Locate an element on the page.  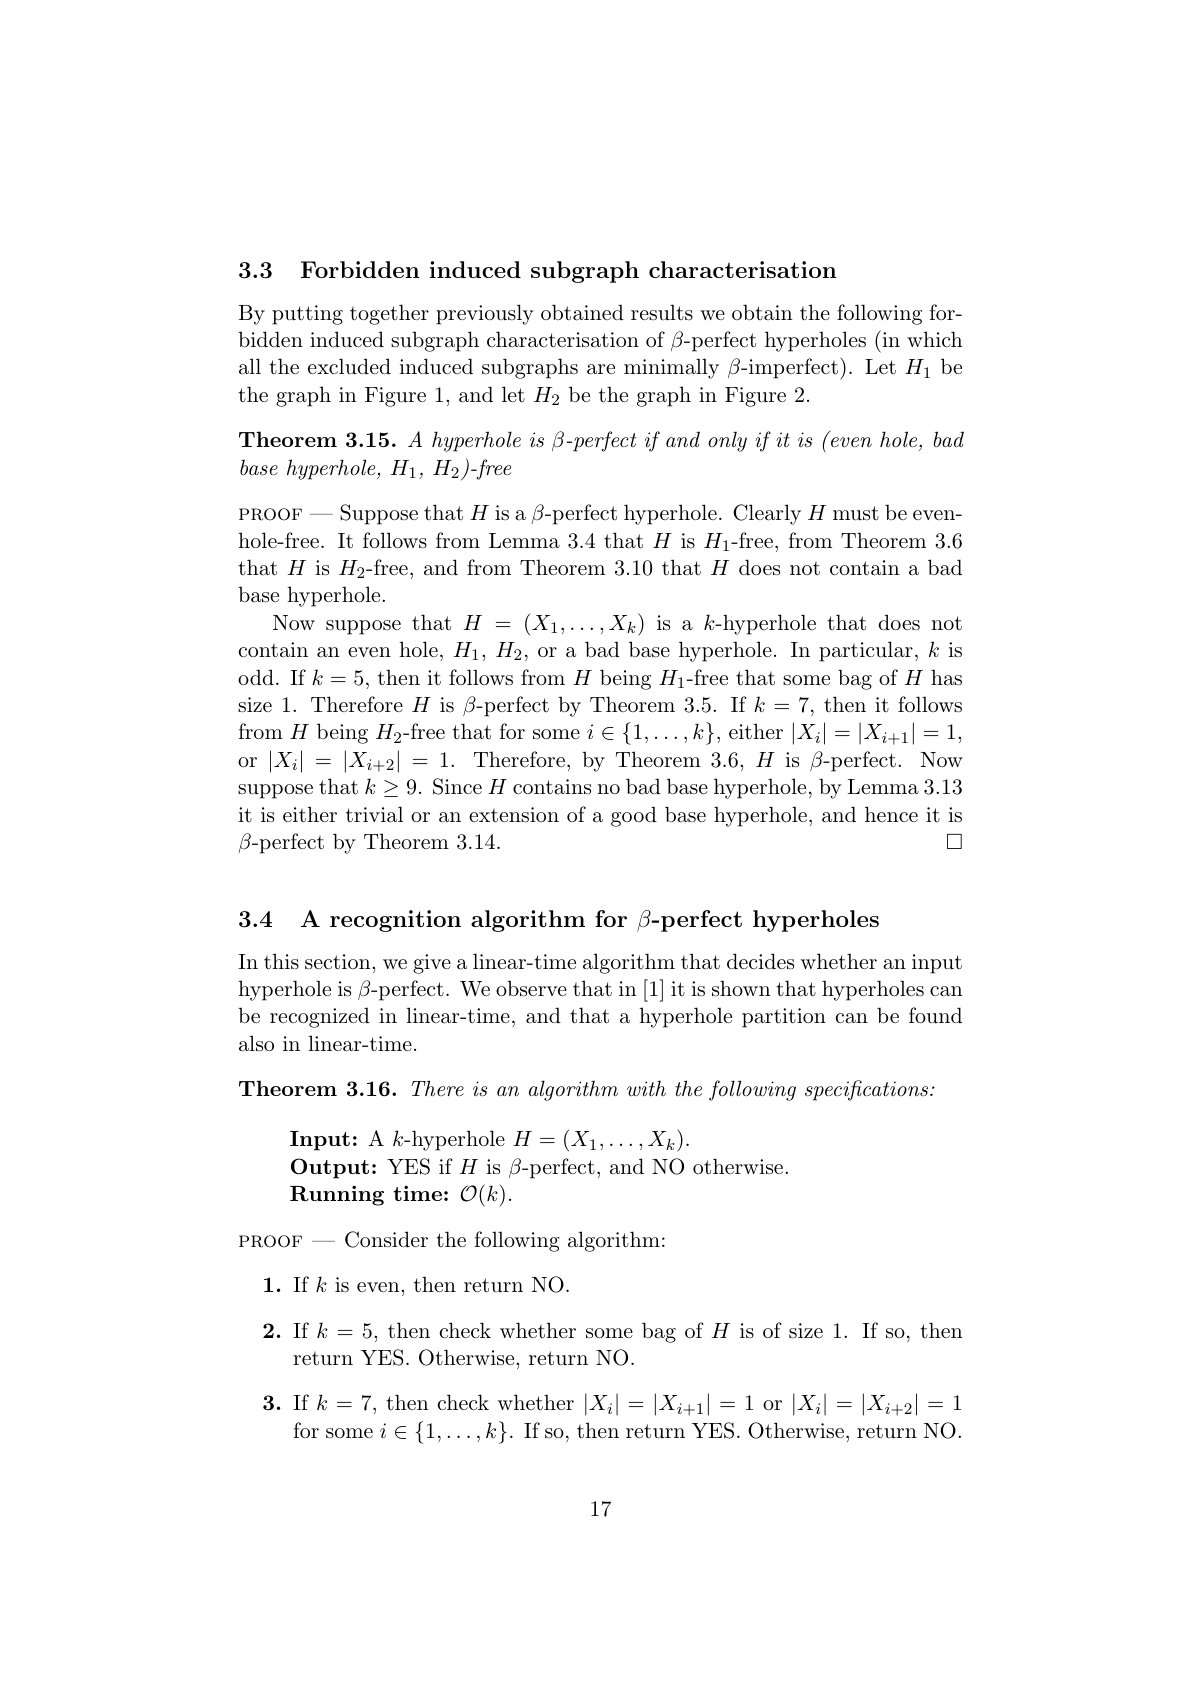
Running is located at coordinates (337, 1196).
